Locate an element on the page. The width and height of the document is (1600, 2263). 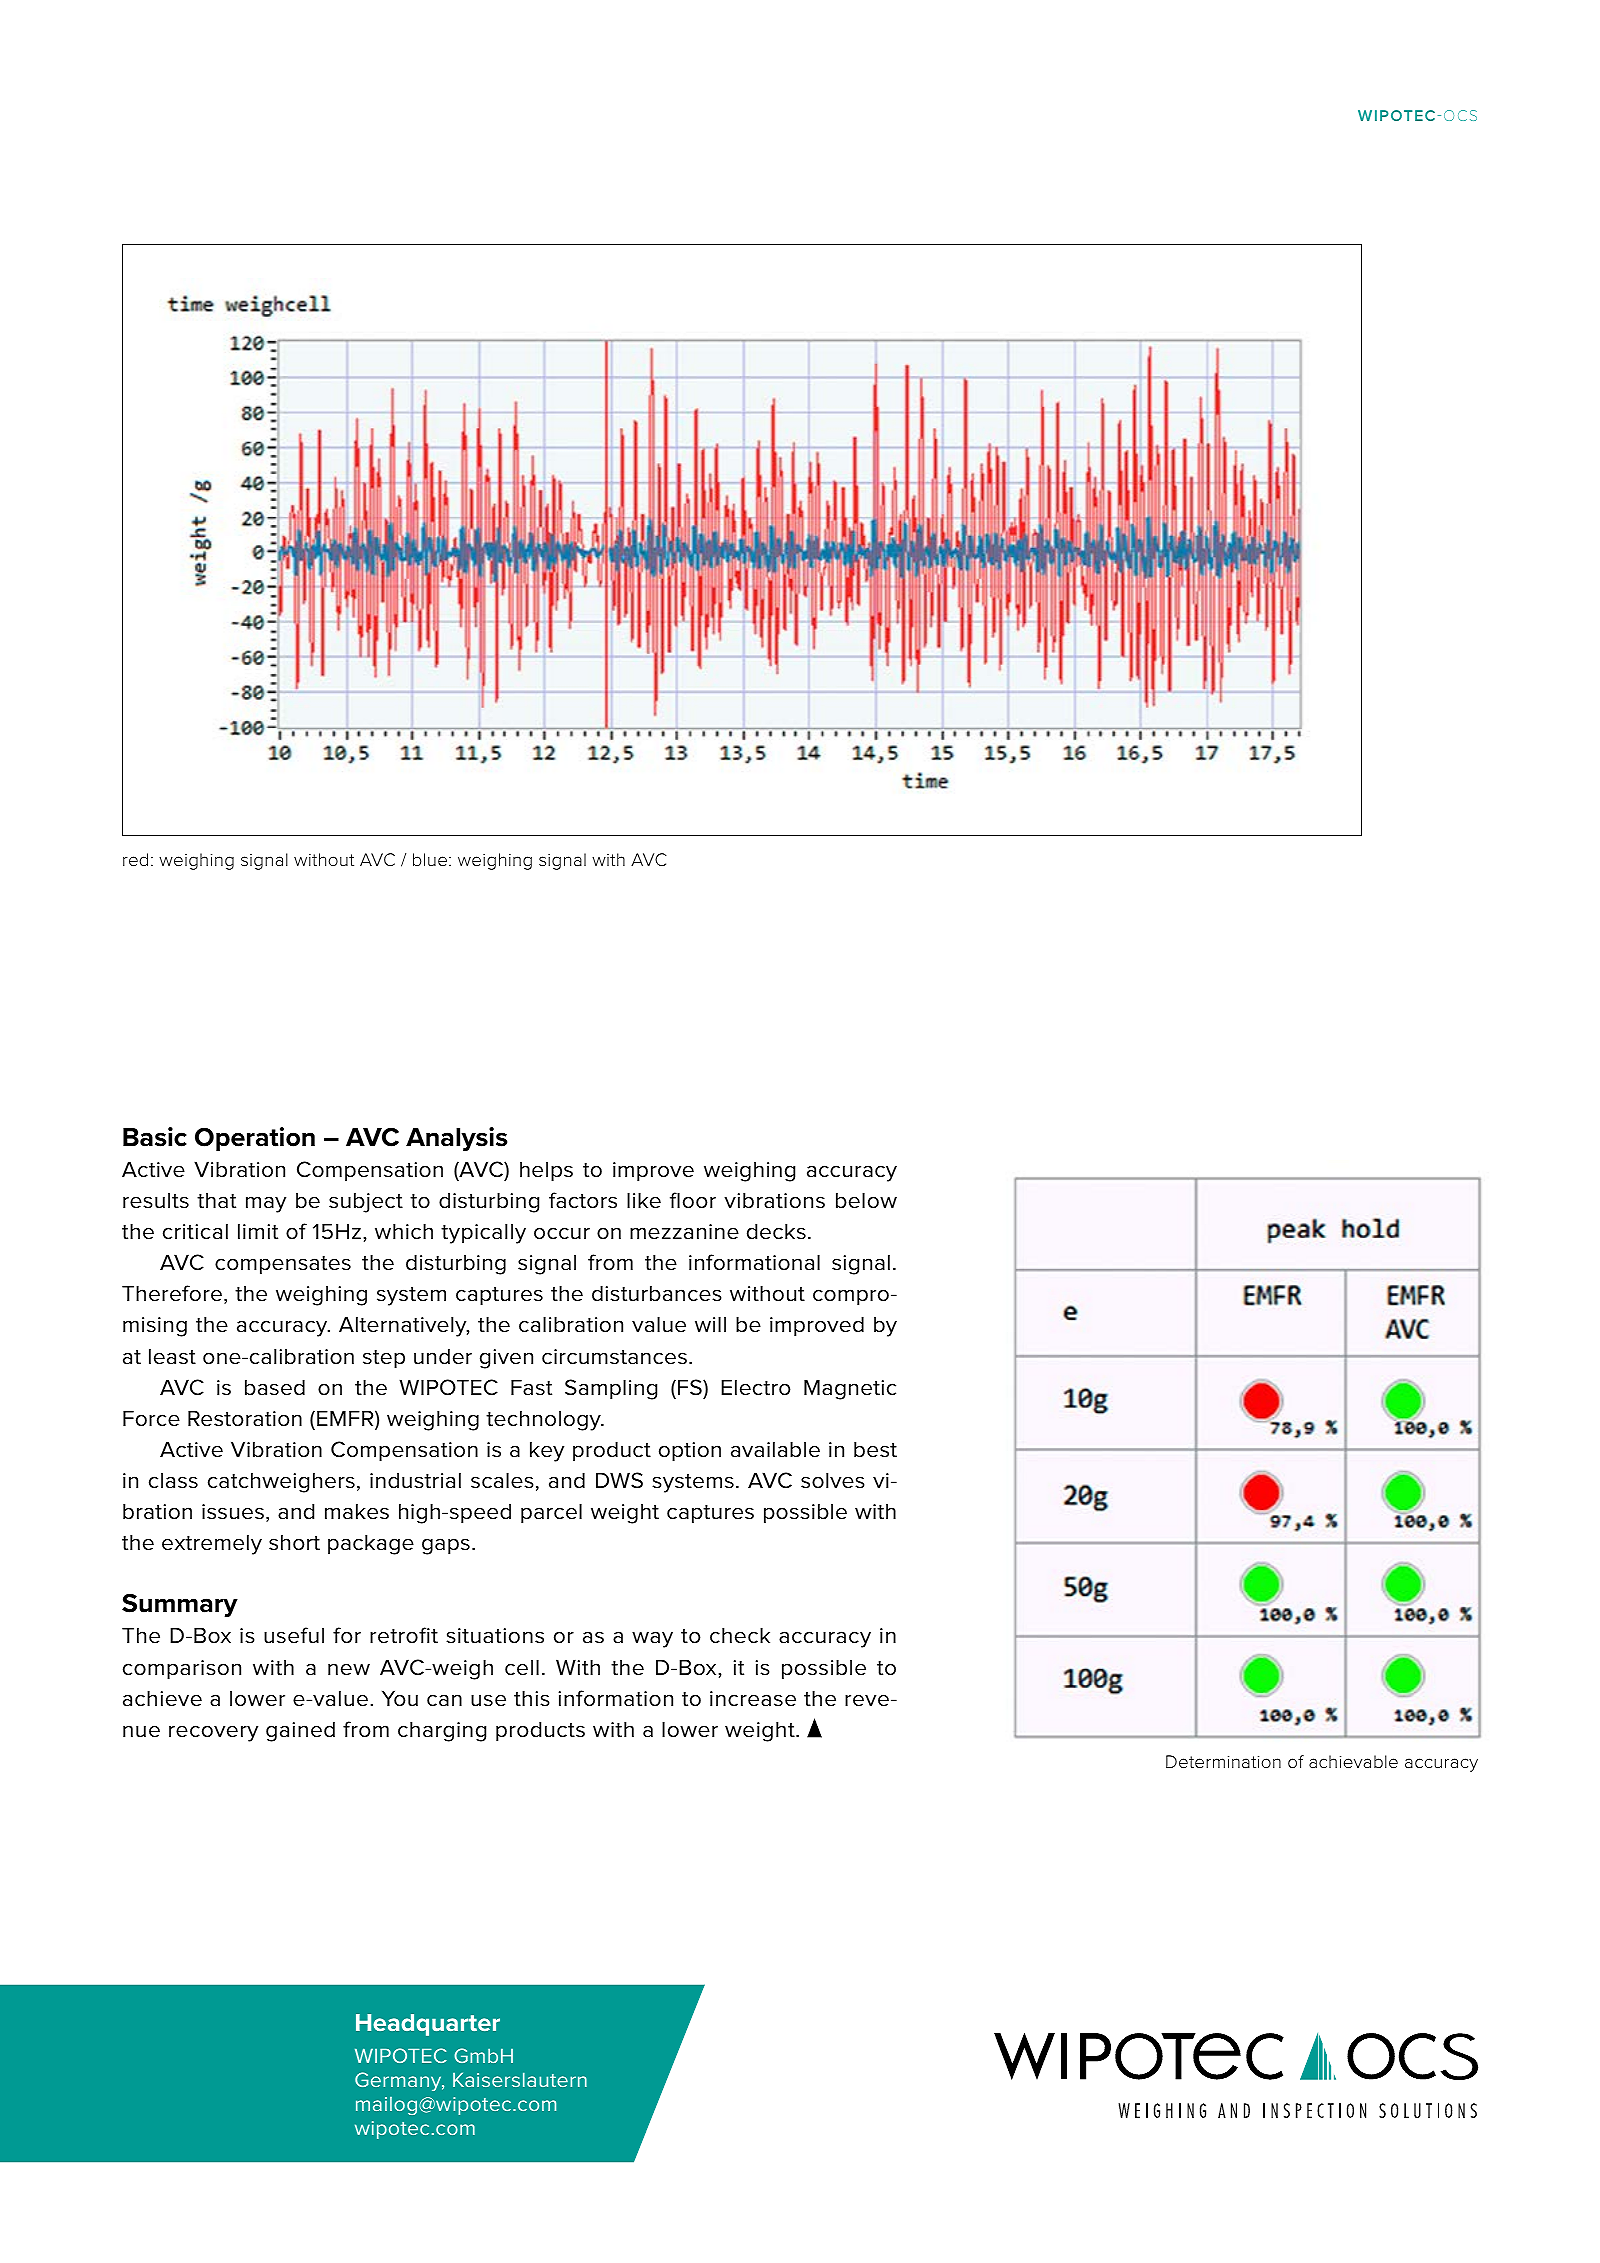
achievable is located at coordinates (1353, 1761).
